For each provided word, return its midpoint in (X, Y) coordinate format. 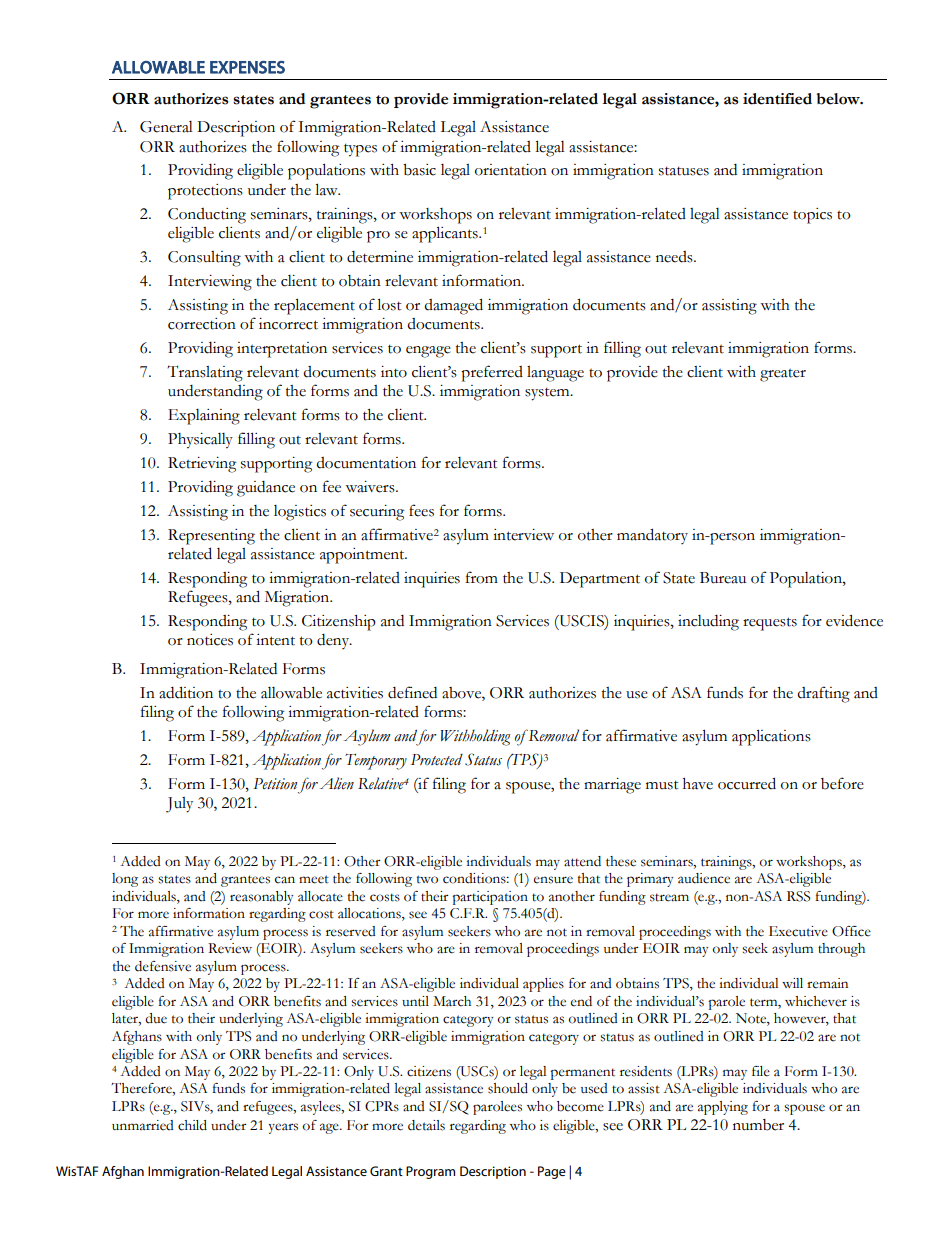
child (192, 1125)
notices (210, 640)
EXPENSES (247, 67)
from (482, 577)
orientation (511, 170)
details (426, 1125)
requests (770, 624)
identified (777, 99)
